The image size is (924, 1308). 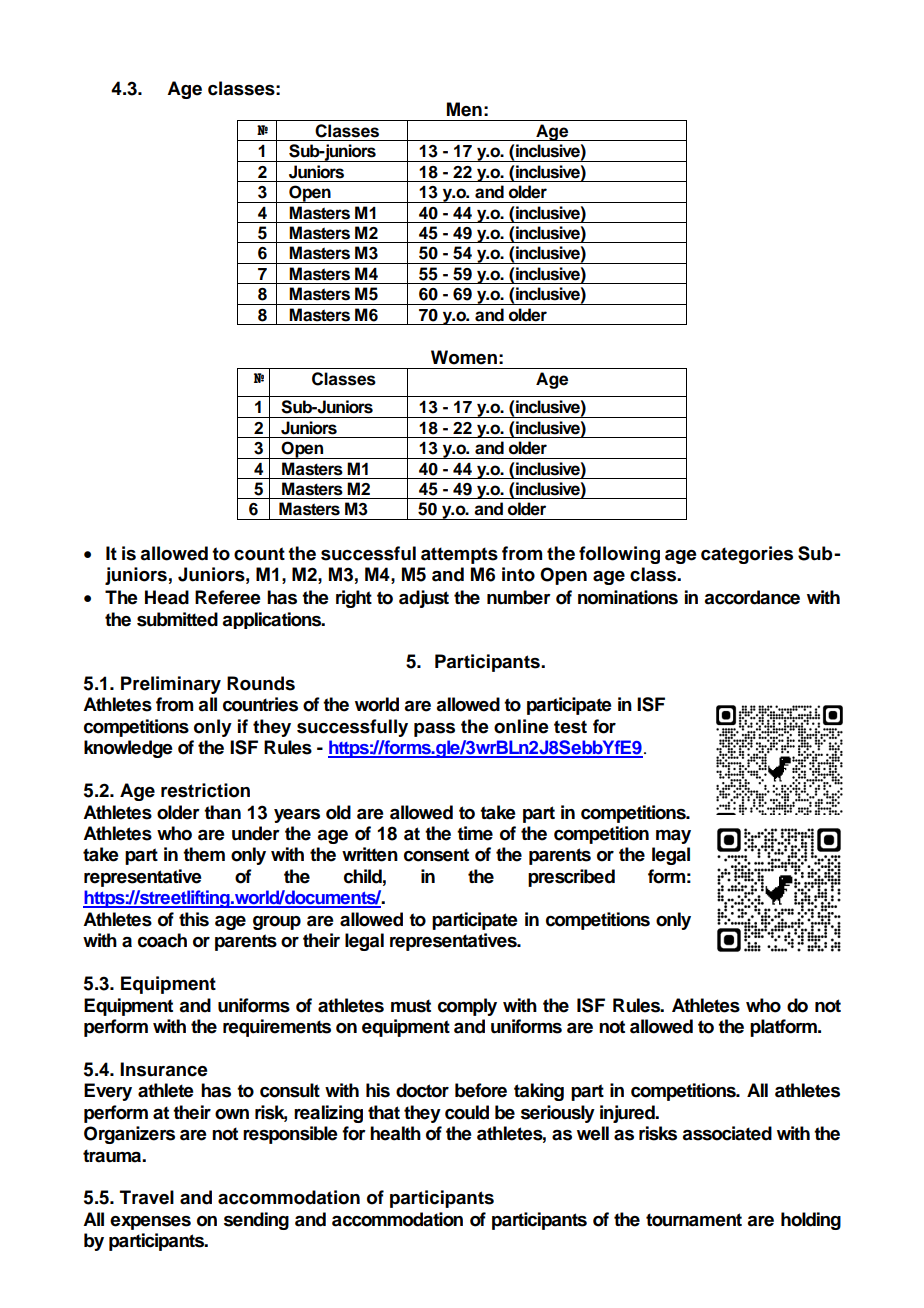 What do you see at coordinates (167, 597) in the page?
I see `Head` at bounding box center [167, 597].
